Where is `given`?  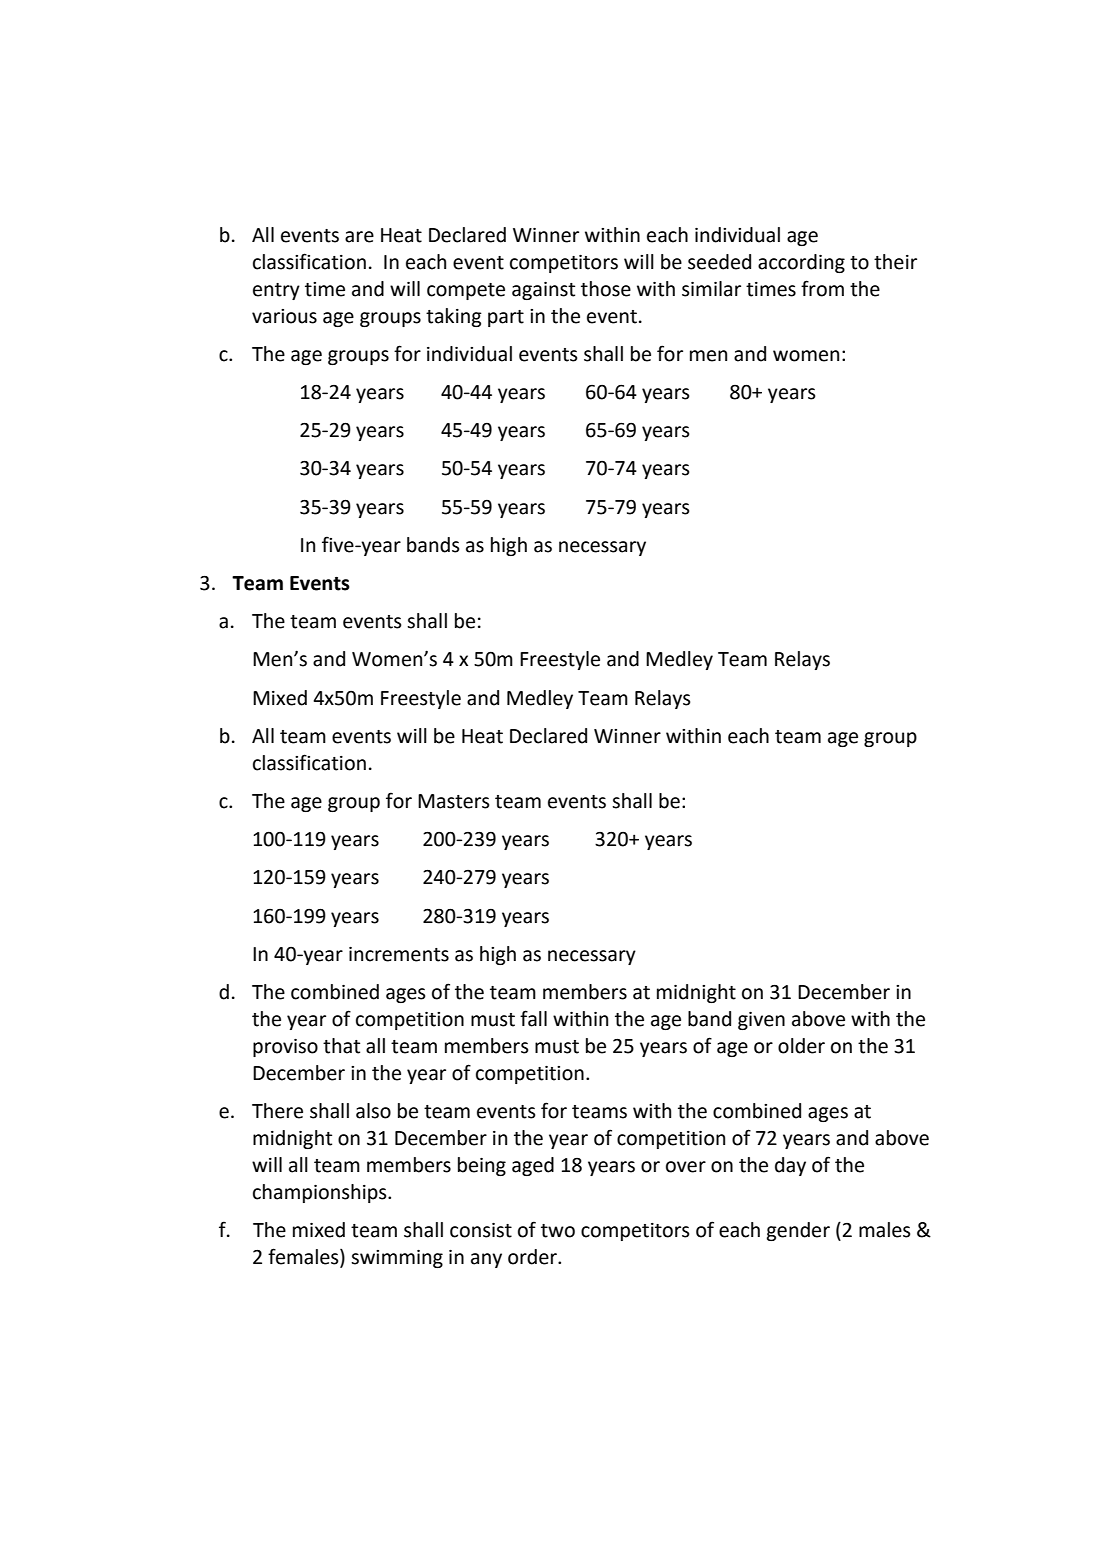
given is located at coordinates (761, 1021).
